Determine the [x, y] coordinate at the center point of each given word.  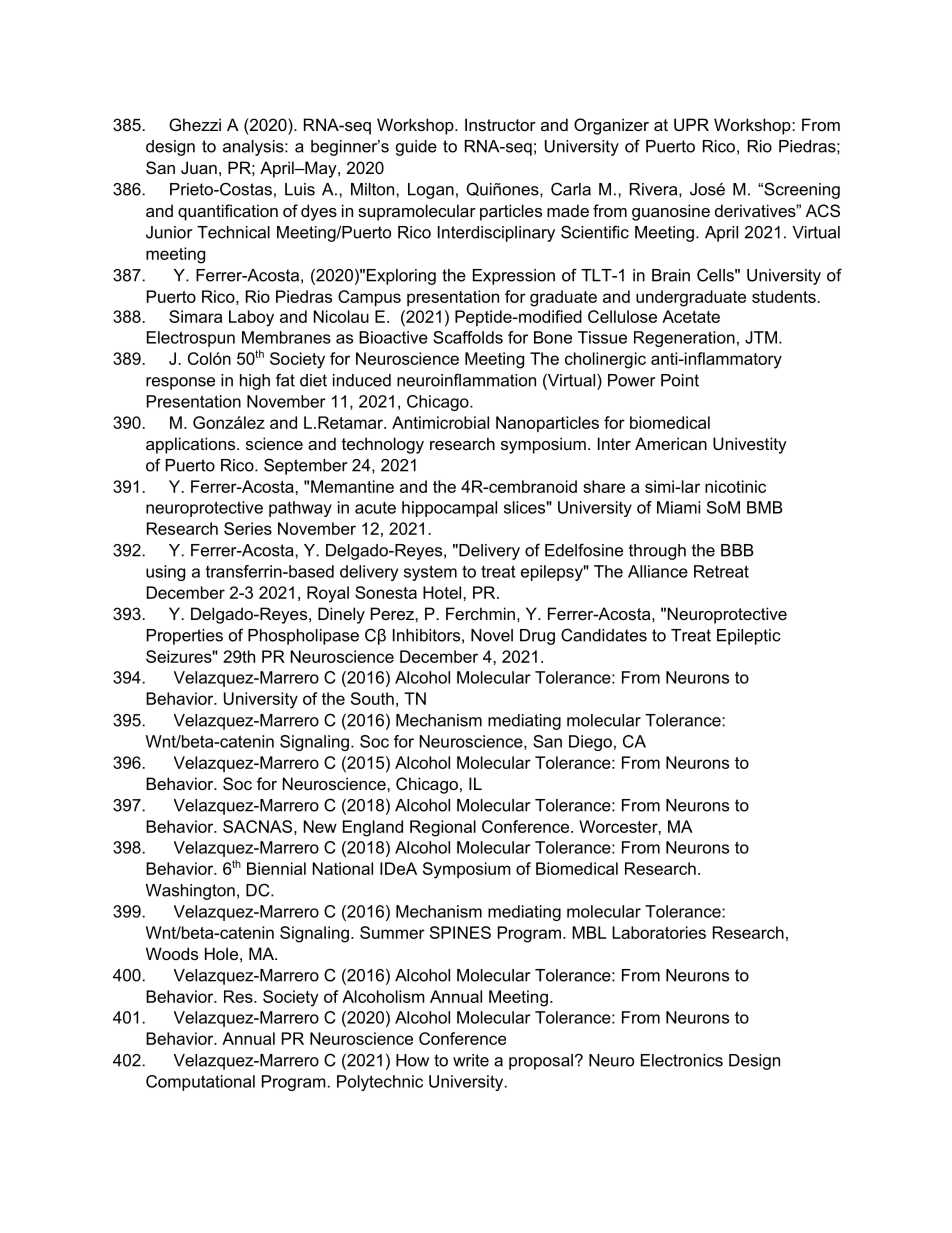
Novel [492, 635]
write [471, 1060]
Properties [185, 637]
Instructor [500, 124]
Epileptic [749, 637]
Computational [200, 1083]
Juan [199, 167]
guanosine [671, 212]
